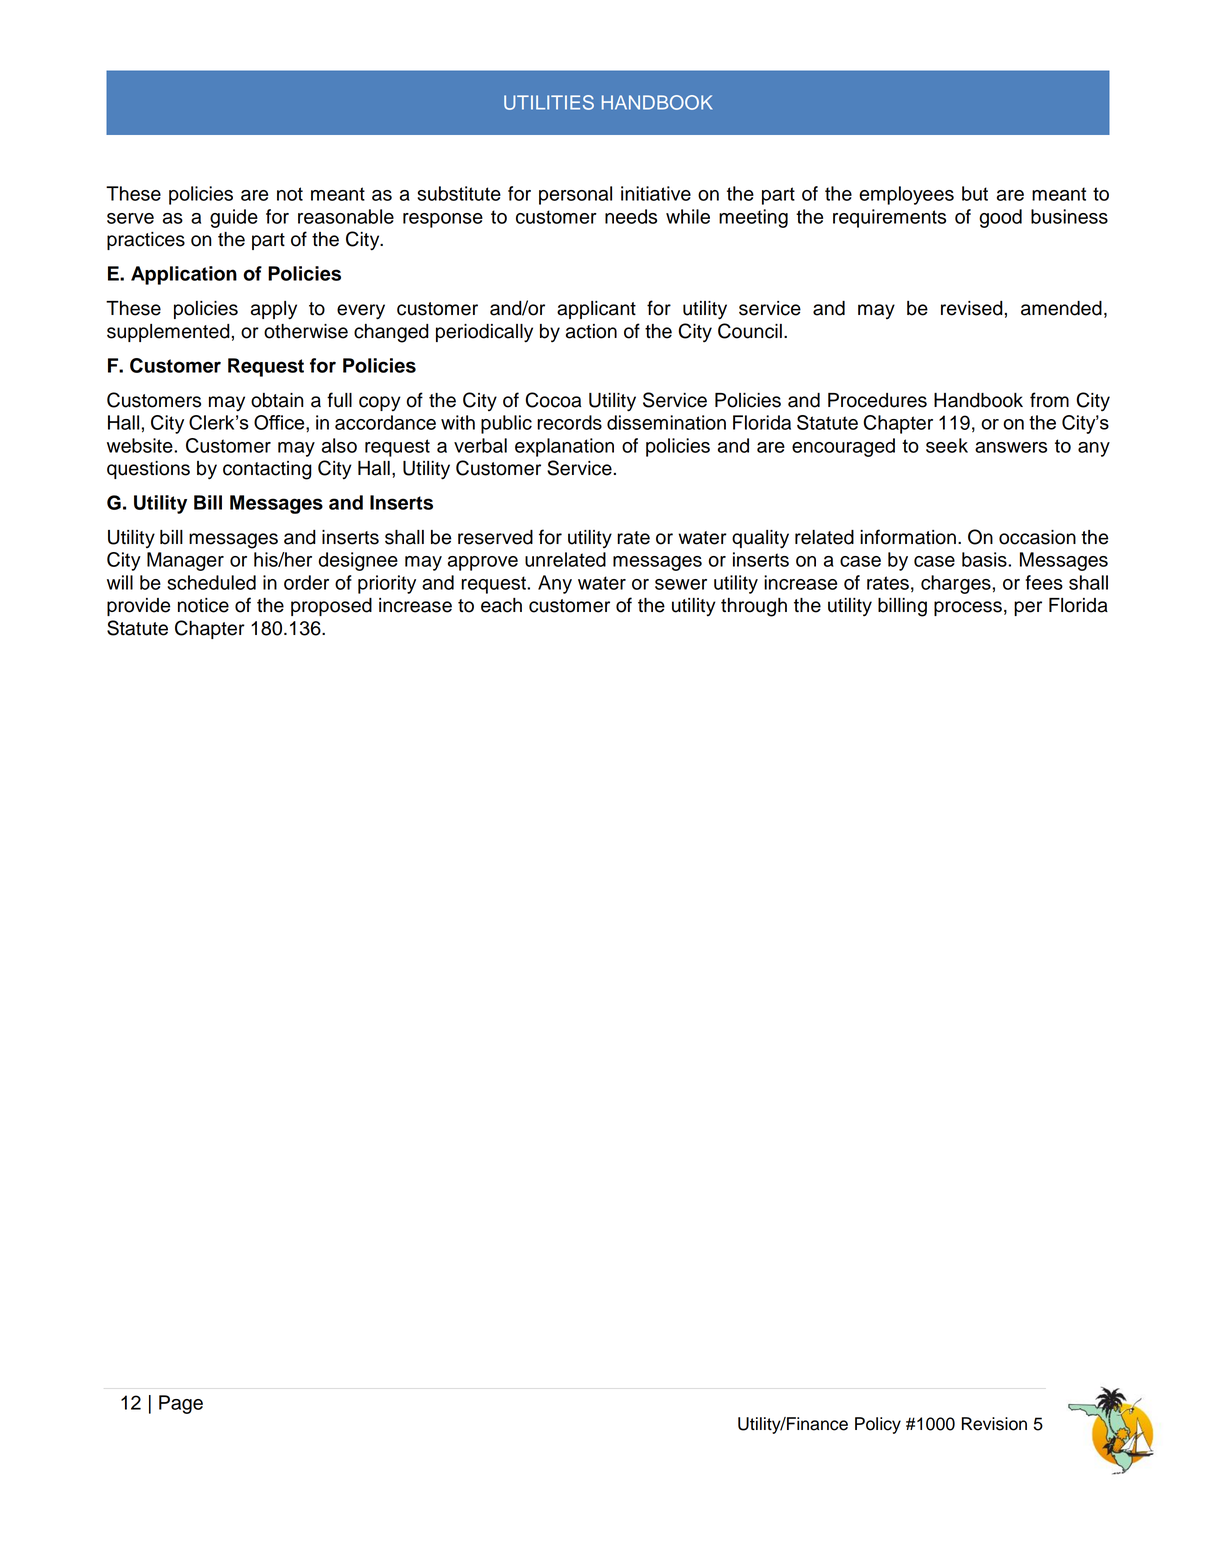 This page has width=1207, height=1562. What do you see at coordinates (501, 605) in the page?
I see `each` at bounding box center [501, 605].
